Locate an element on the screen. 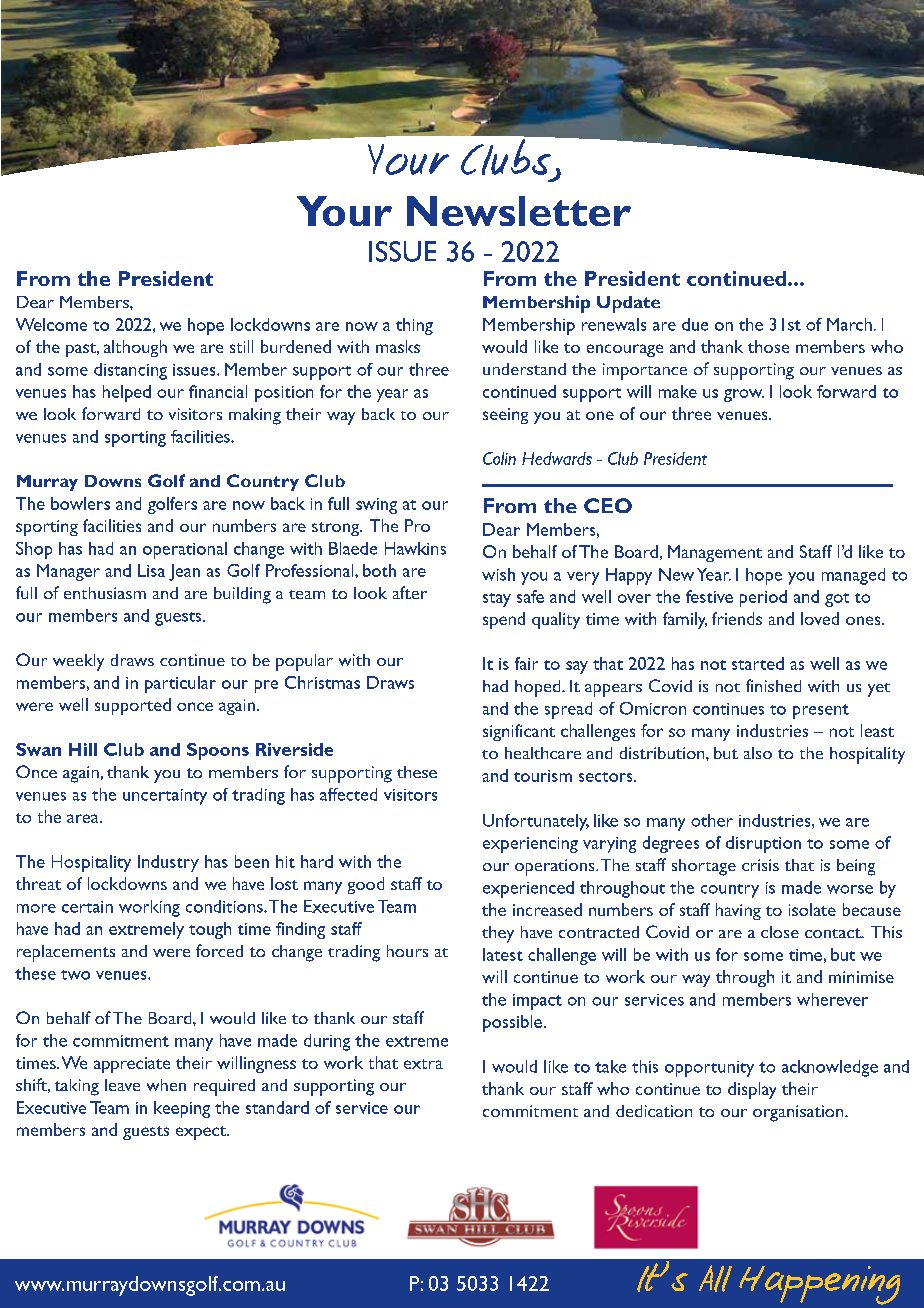 This screenshot has height=1308, width=924. significant is located at coordinates (519, 732).
